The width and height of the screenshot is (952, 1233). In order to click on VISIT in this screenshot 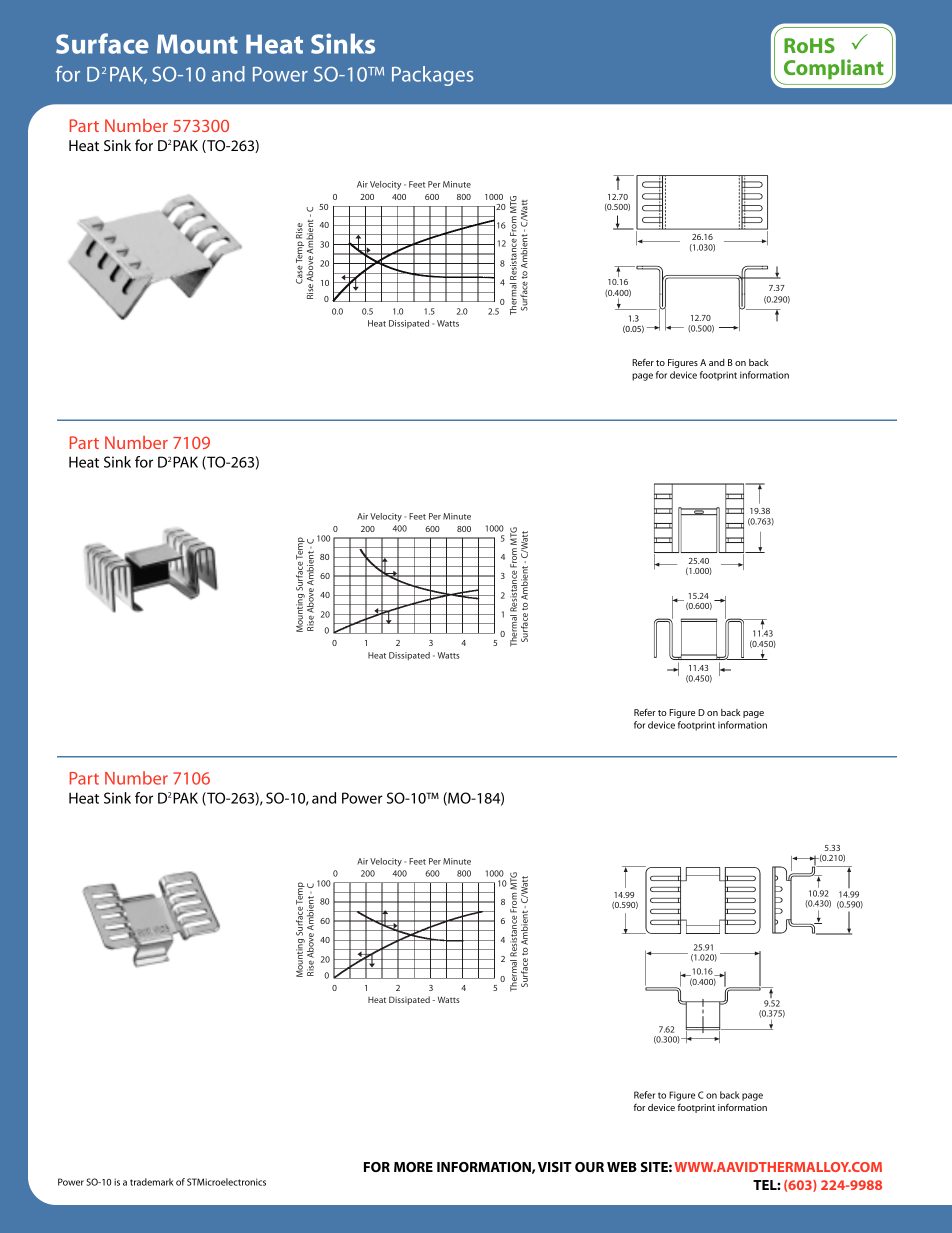, I will do `click(555, 1167)`.
